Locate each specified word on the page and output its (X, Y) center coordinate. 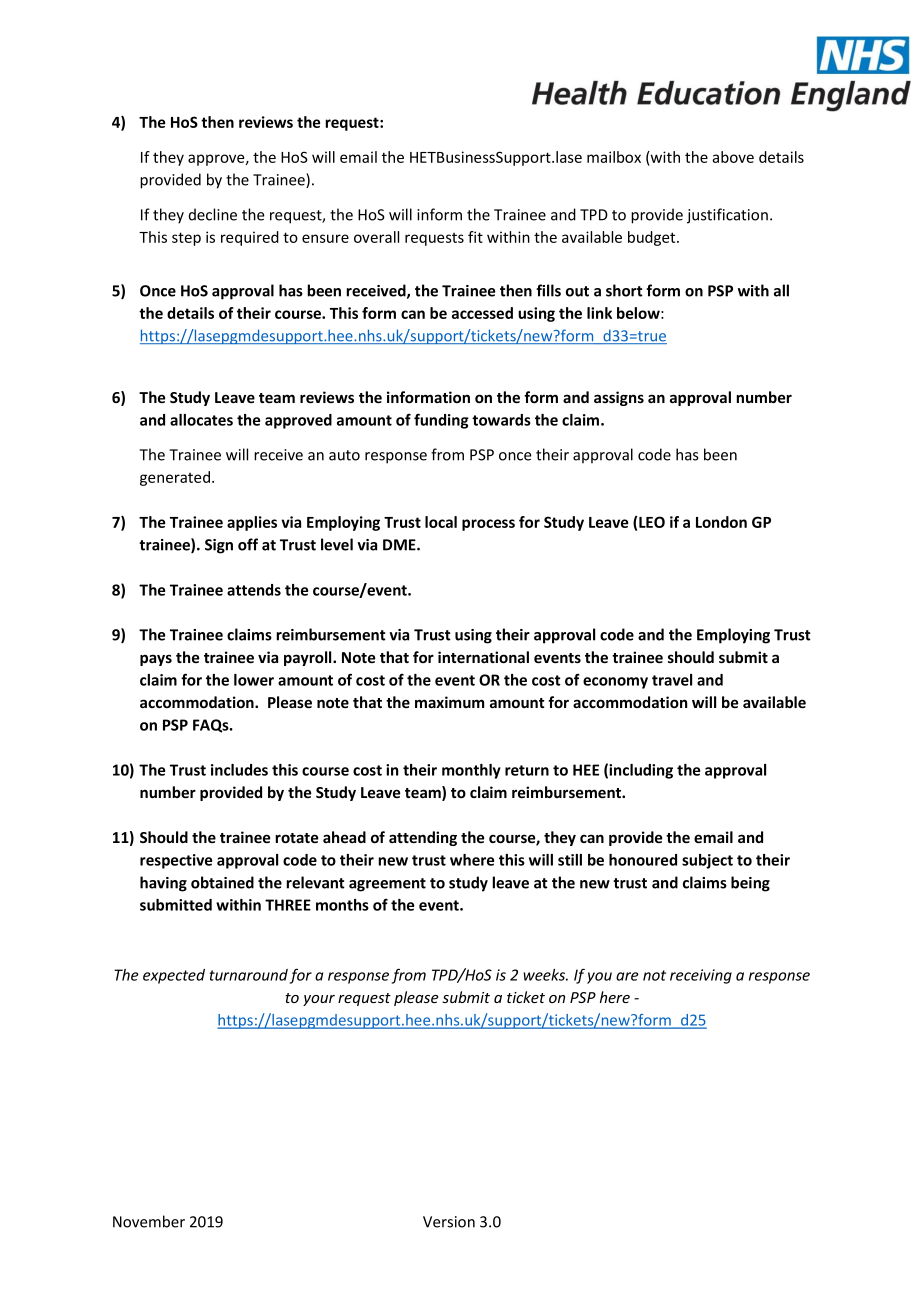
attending (423, 838)
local (441, 522)
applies (252, 523)
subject (707, 861)
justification (727, 216)
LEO (652, 522)
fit (475, 237)
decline (213, 214)
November (149, 1221)
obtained (222, 882)
